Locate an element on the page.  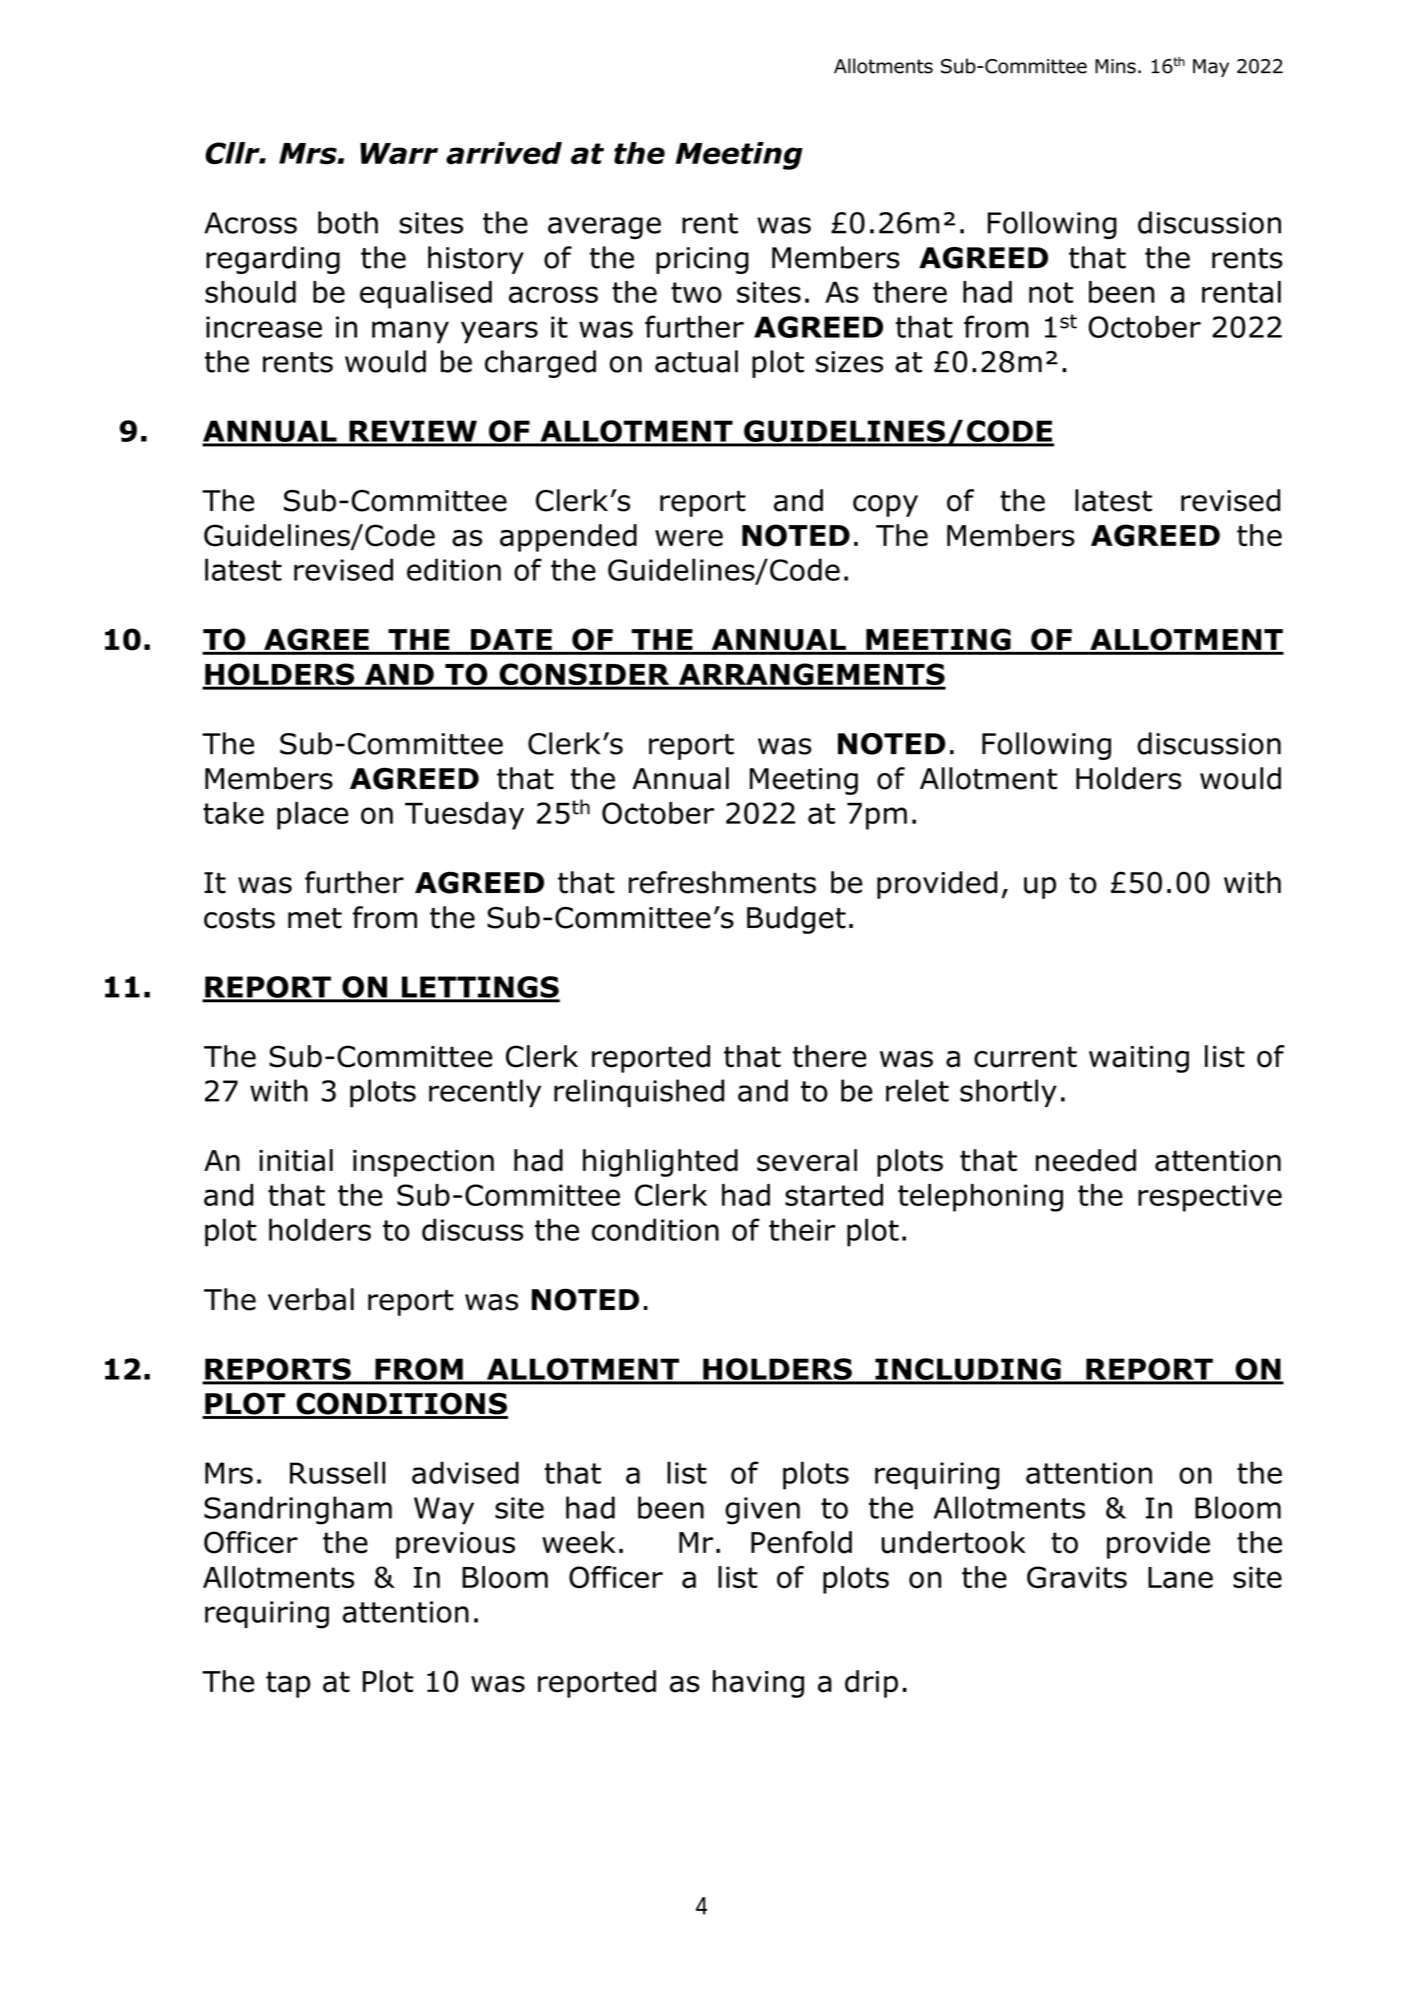
needed is located at coordinates (1086, 1160).
